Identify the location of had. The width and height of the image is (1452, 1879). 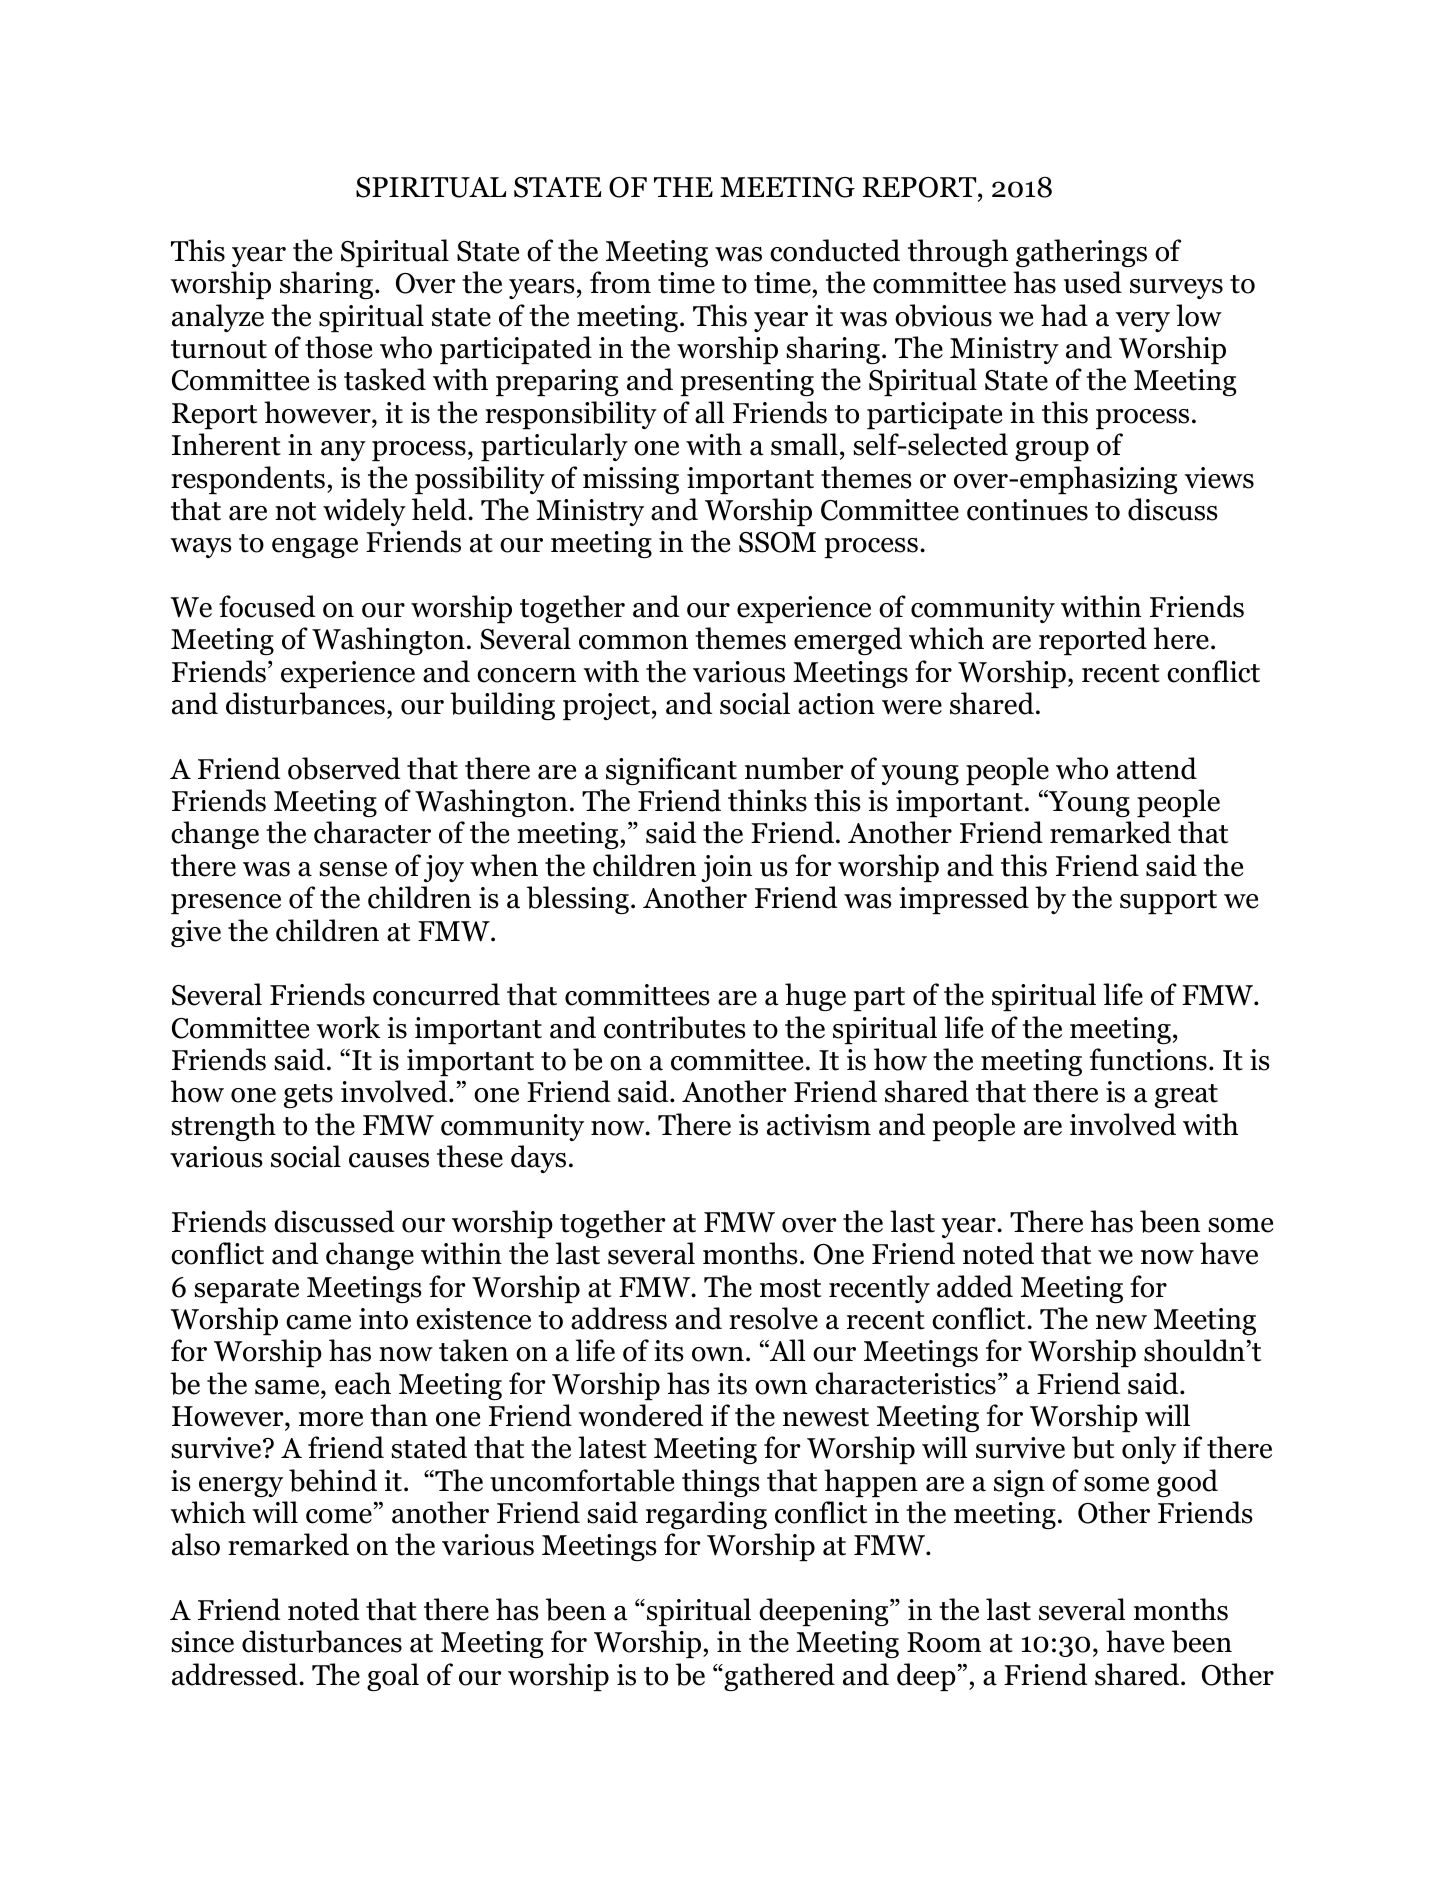
(1064, 315).
